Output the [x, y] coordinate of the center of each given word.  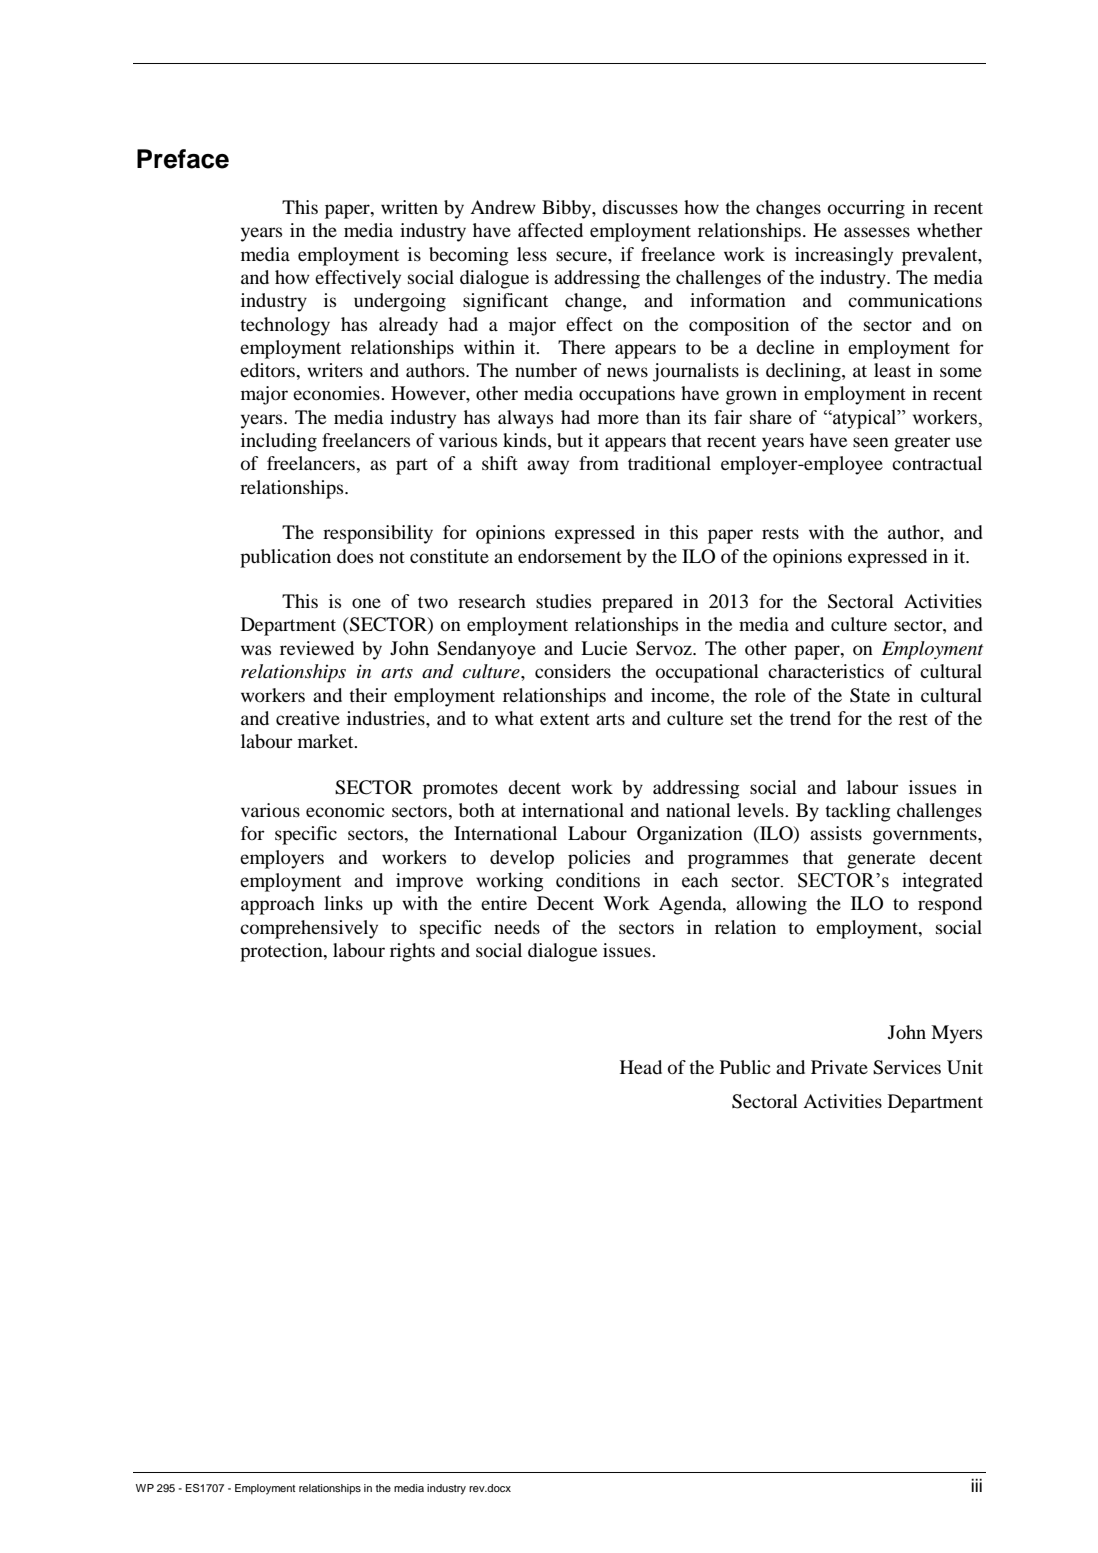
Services [907, 1067]
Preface [183, 159]
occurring [866, 209]
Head [641, 1067]
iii [976, 1485]
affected [550, 230]
